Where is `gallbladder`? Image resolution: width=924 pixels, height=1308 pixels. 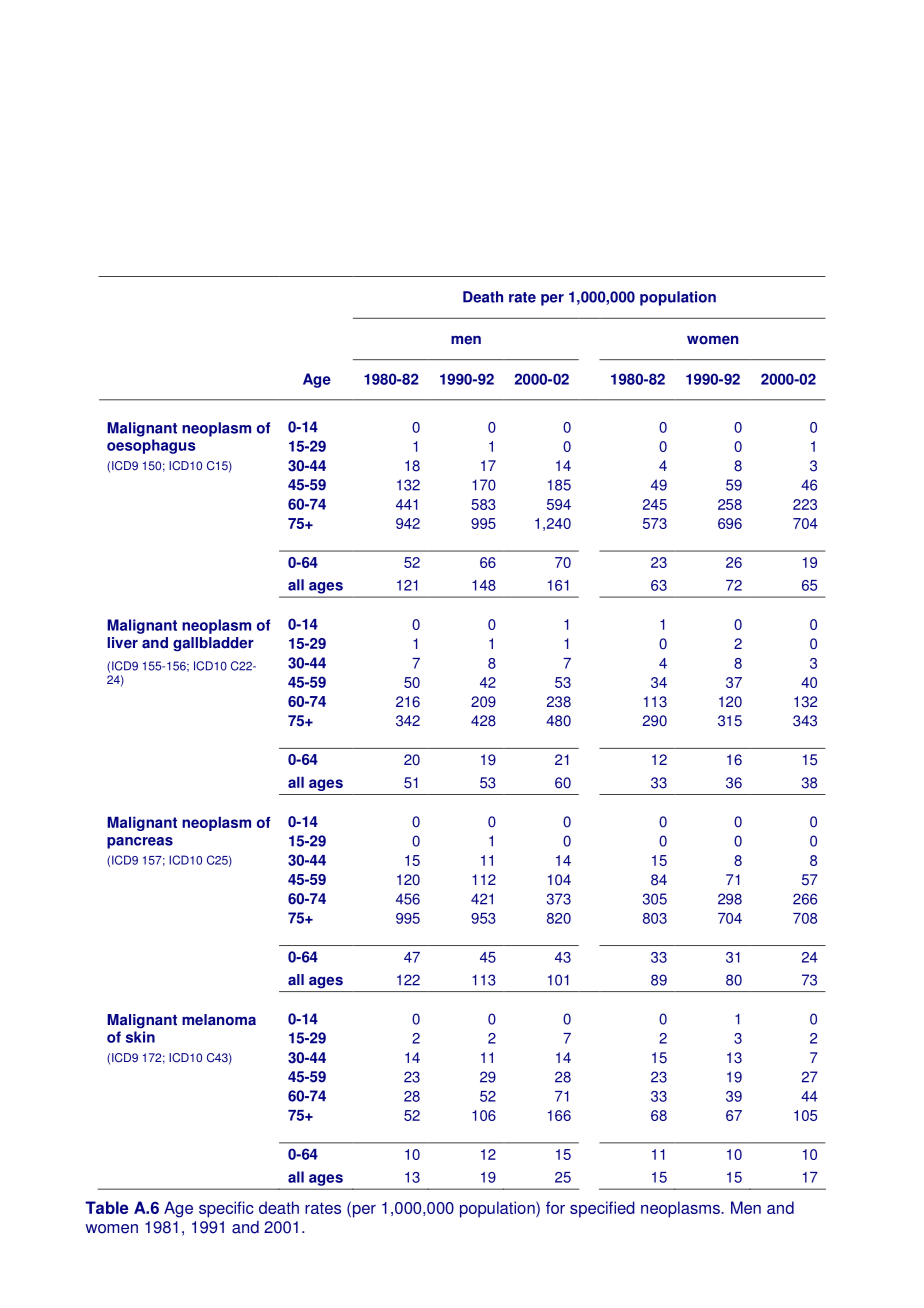
gallbladder is located at coordinates (213, 644).
